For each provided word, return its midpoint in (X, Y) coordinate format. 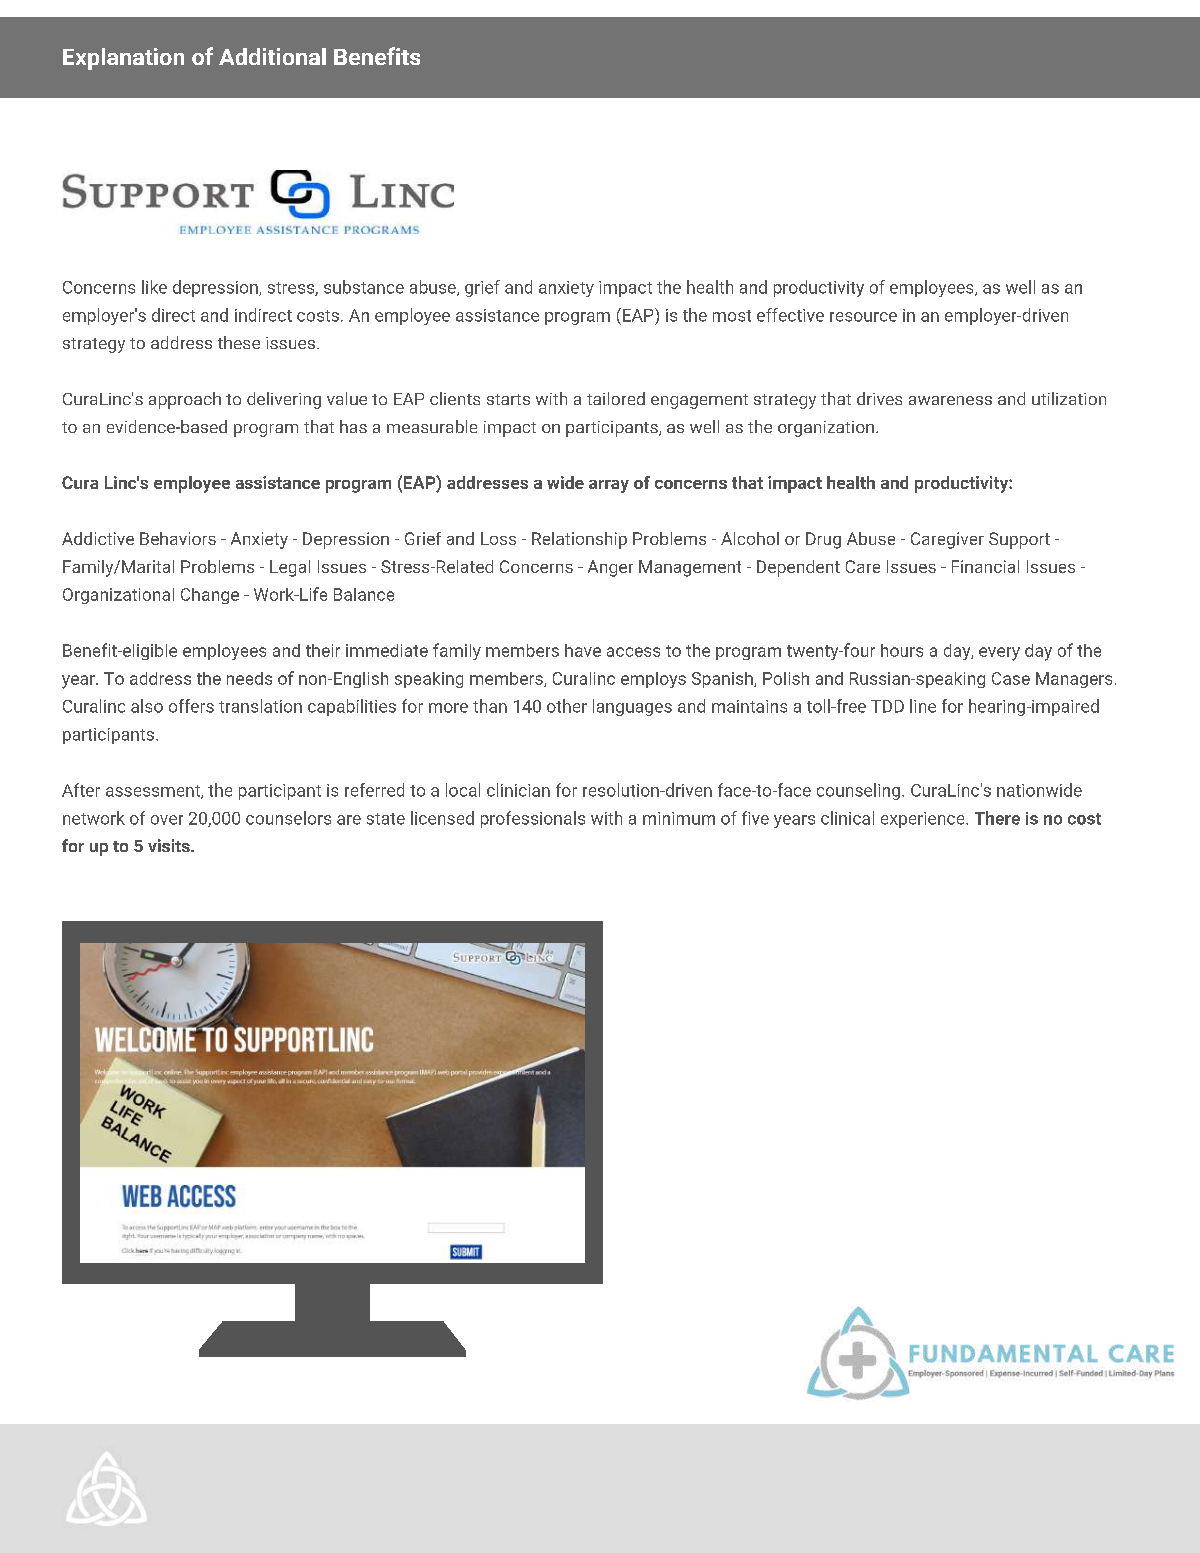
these (239, 342)
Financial (985, 566)
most (732, 316)
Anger (610, 568)
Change (210, 596)
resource (863, 317)
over (167, 820)
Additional (272, 56)
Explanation (123, 59)
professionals (533, 819)
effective (790, 315)
